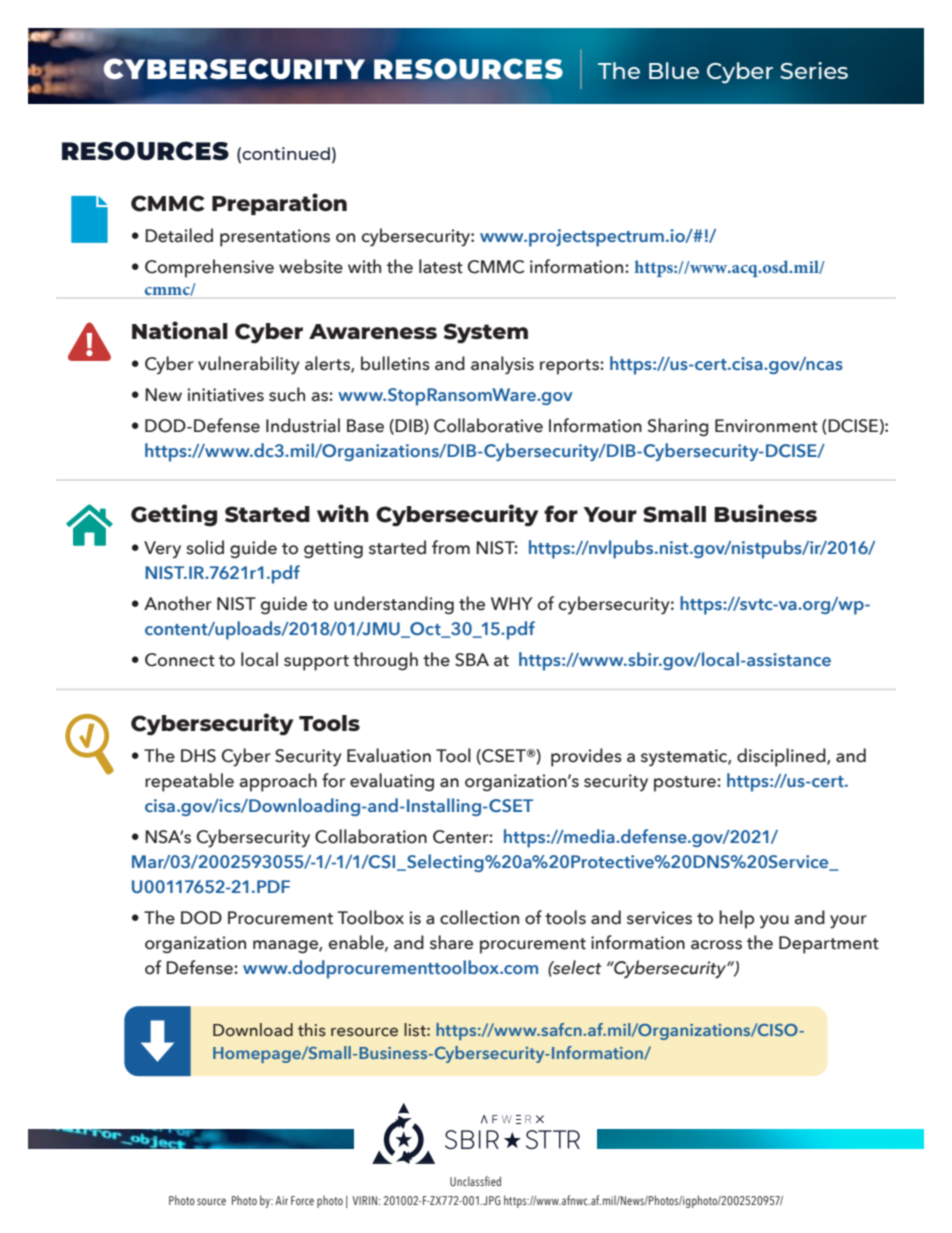 The height and width of the image is (1233, 952). What do you see at coordinates (279, 204) in the image?
I see `Preparation` at bounding box center [279, 204].
